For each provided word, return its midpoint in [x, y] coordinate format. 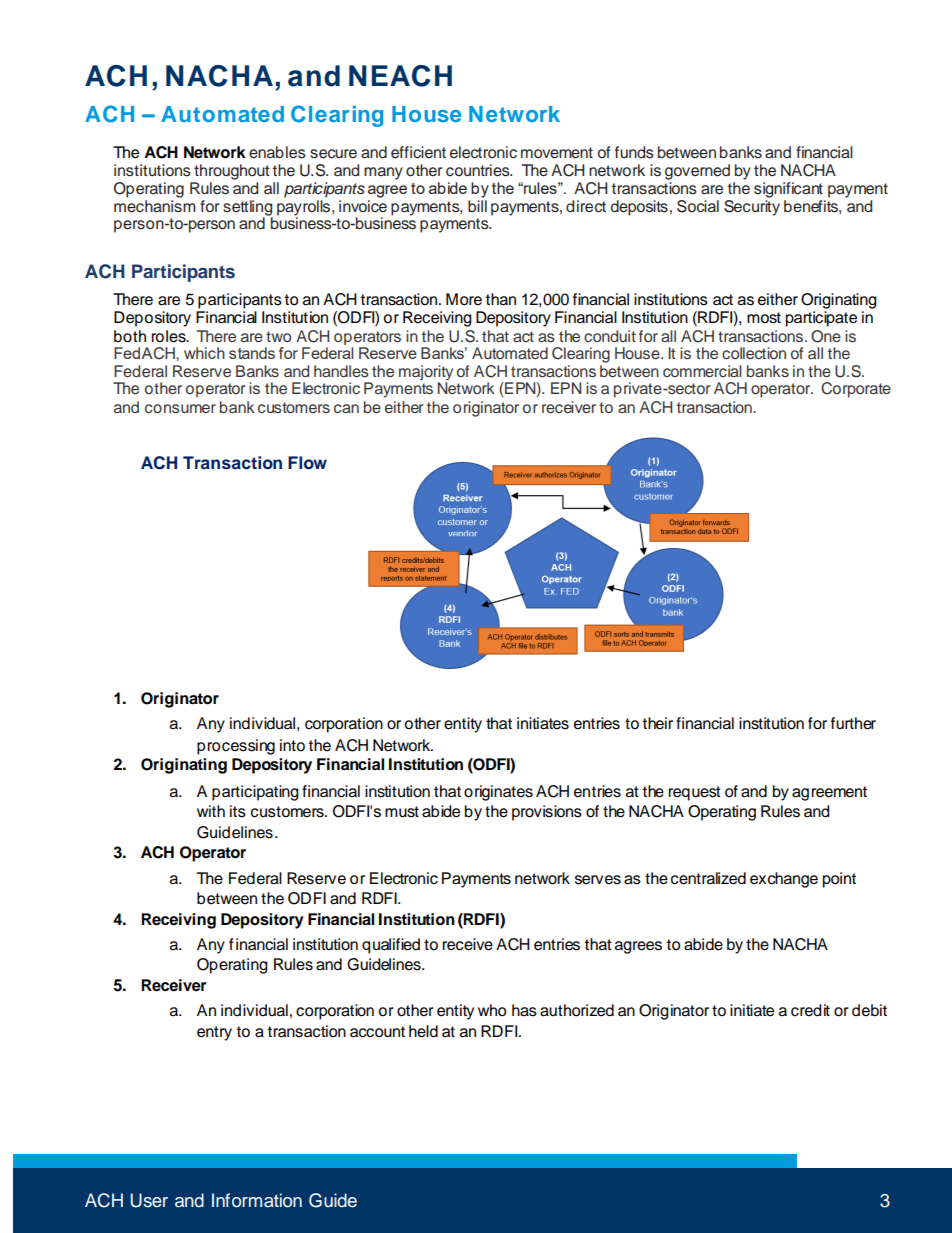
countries [479, 170]
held [423, 1031]
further [853, 723]
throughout [232, 172]
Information [257, 1200]
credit [810, 1010]
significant [788, 190]
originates [498, 793]
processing [236, 747]
